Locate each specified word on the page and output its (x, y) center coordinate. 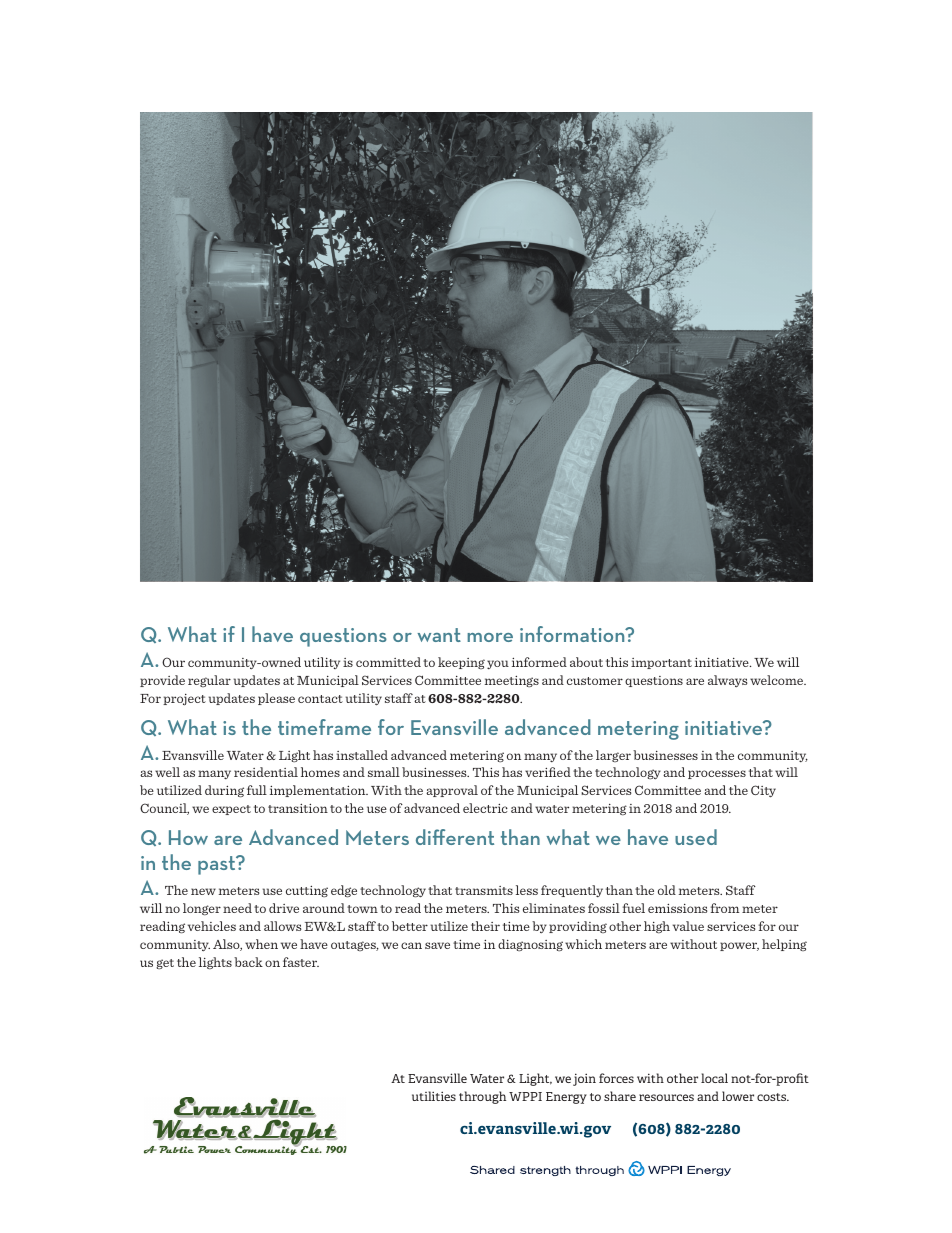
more (490, 637)
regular (209, 681)
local (714, 1078)
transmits (484, 890)
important (661, 663)
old (667, 890)
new (203, 891)
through (482, 1097)
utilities (434, 1096)
